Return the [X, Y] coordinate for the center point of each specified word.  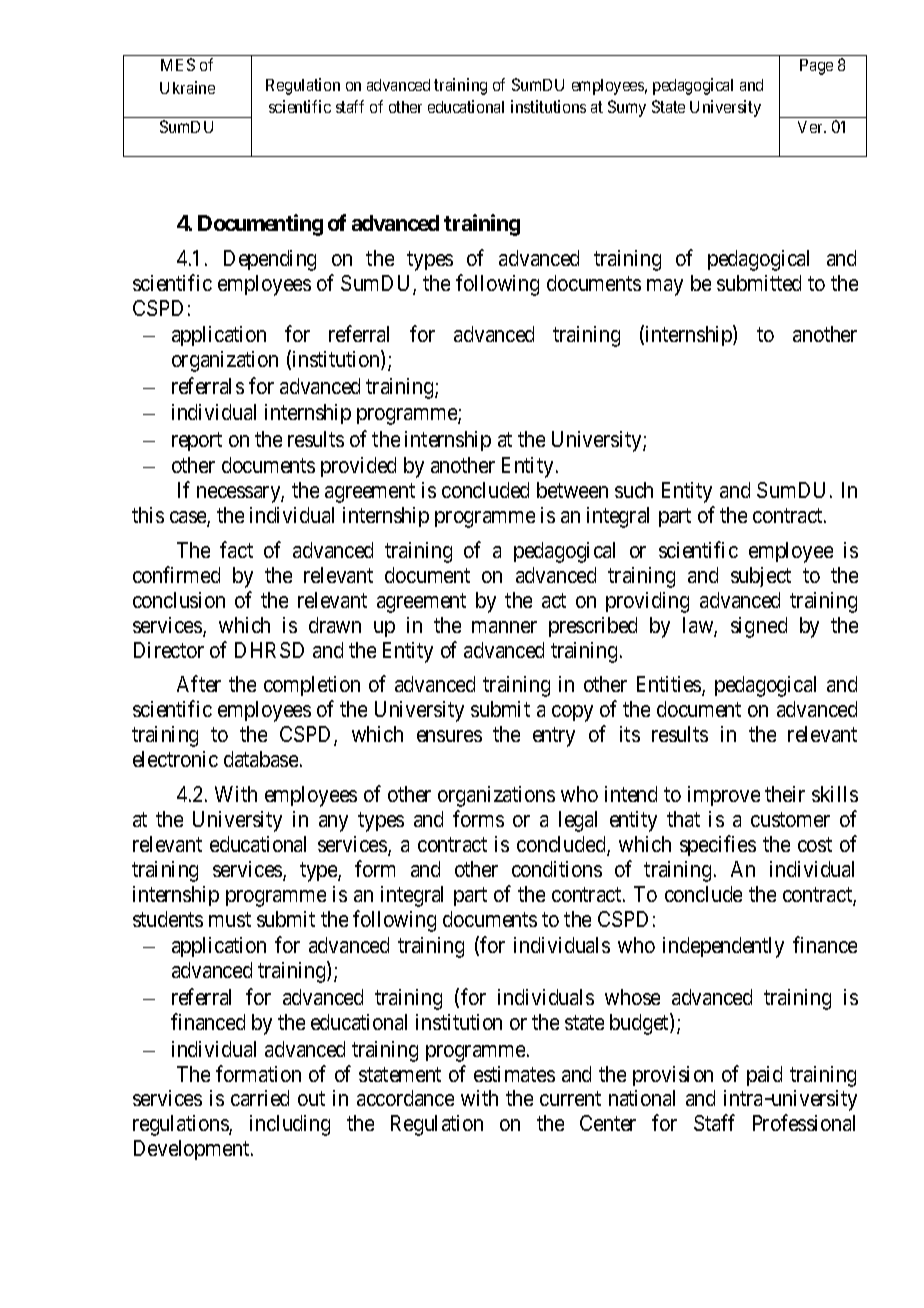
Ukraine [187, 87]
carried [260, 1098]
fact [236, 549]
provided [358, 467]
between [572, 490]
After [199, 683]
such [634, 490]
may [665, 287]
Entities [670, 685]
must [230, 919]
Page [816, 67]
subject [761, 577]
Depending [270, 260]
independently [723, 947]
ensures [449, 736]
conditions [557, 869]
